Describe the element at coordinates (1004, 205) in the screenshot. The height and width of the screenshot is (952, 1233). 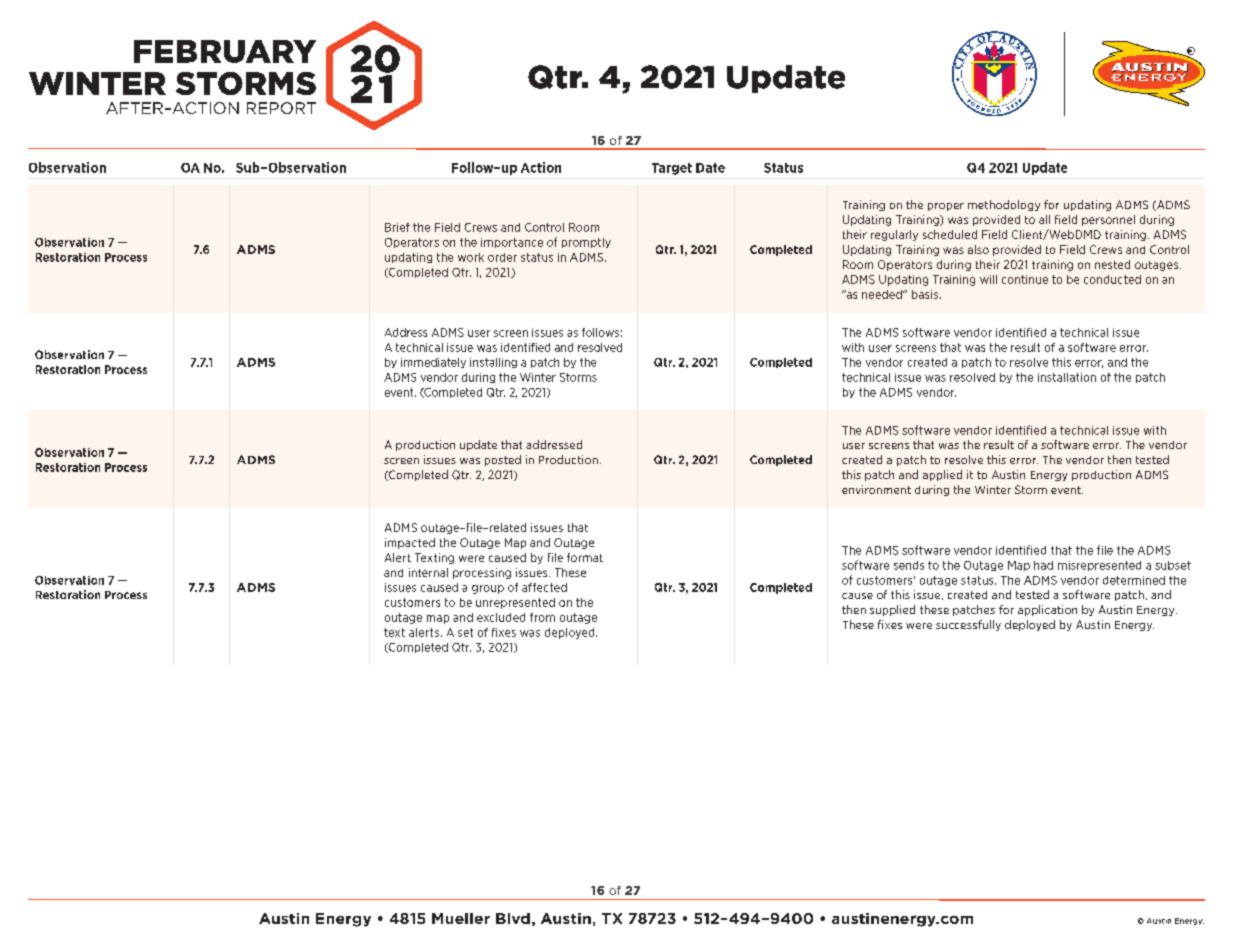
I see `methodology` at that location.
